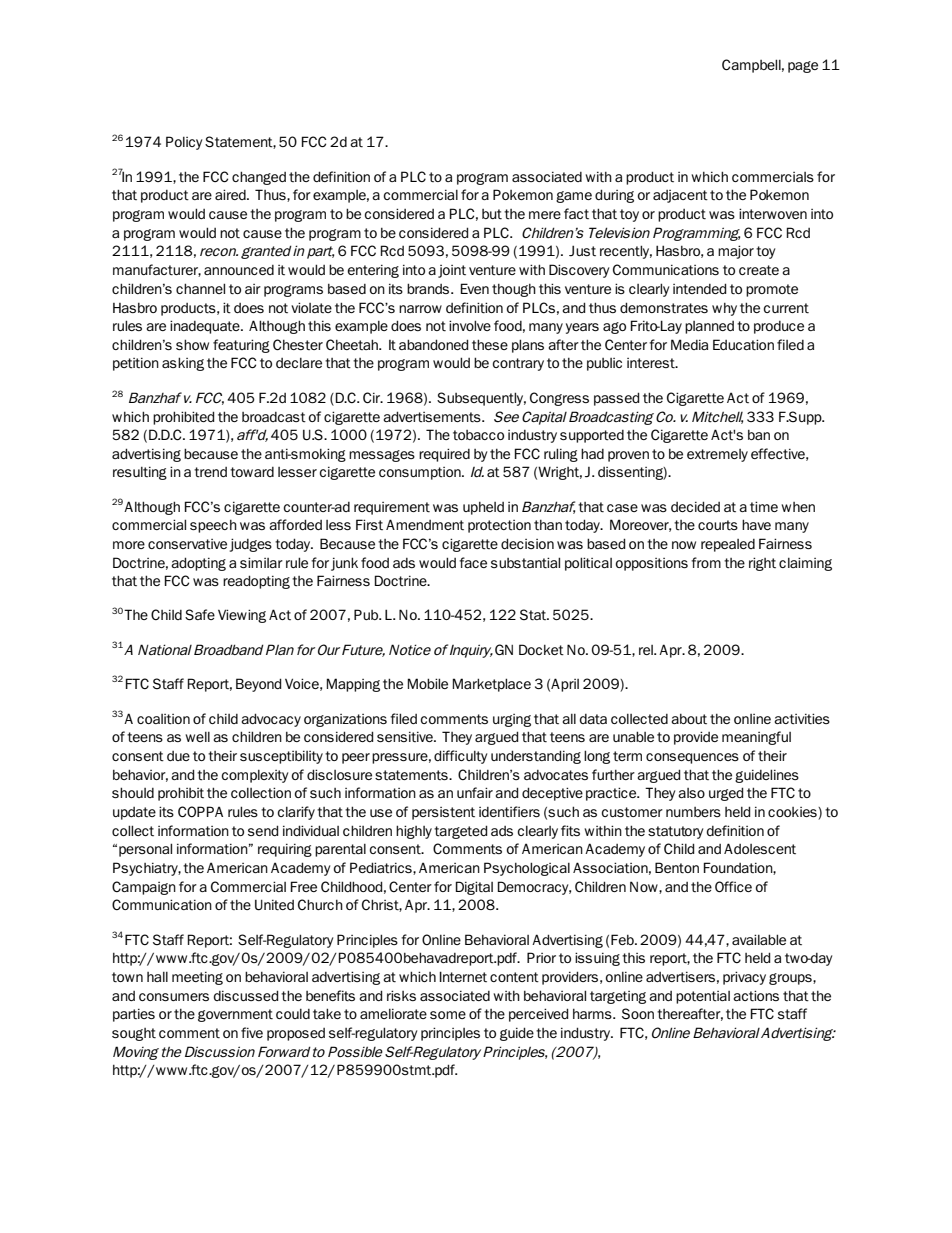  I want to click on Policy, so click(184, 143).
